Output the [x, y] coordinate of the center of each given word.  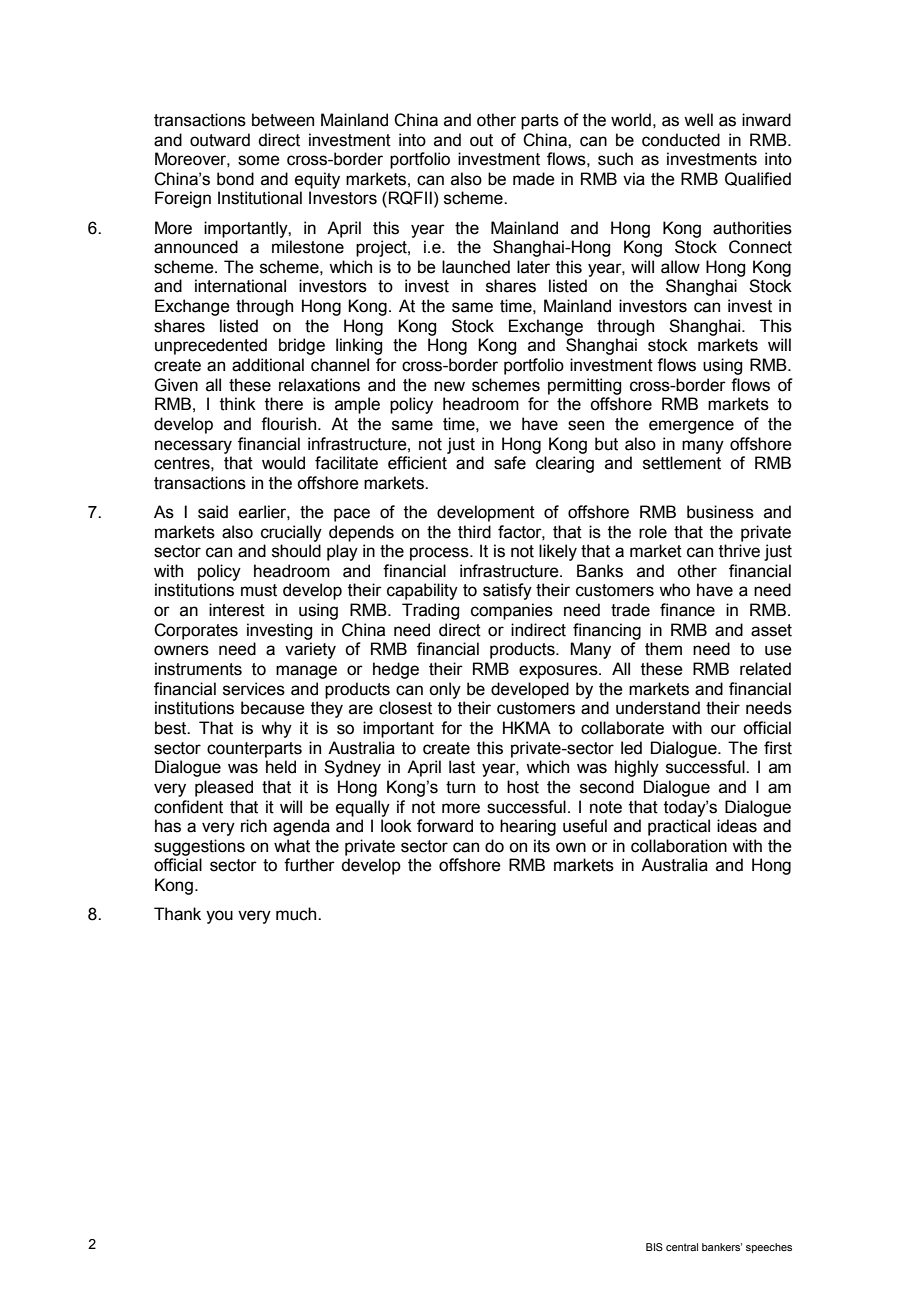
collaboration [679, 846]
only [445, 690]
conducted [681, 140]
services [254, 689]
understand [658, 708]
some [259, 160]
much [297, 914]
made [534, 179]
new [449, 386]
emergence [691, 427]
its [542, 846]
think [238, 404]
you [219, 917]
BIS [654, 1247]
